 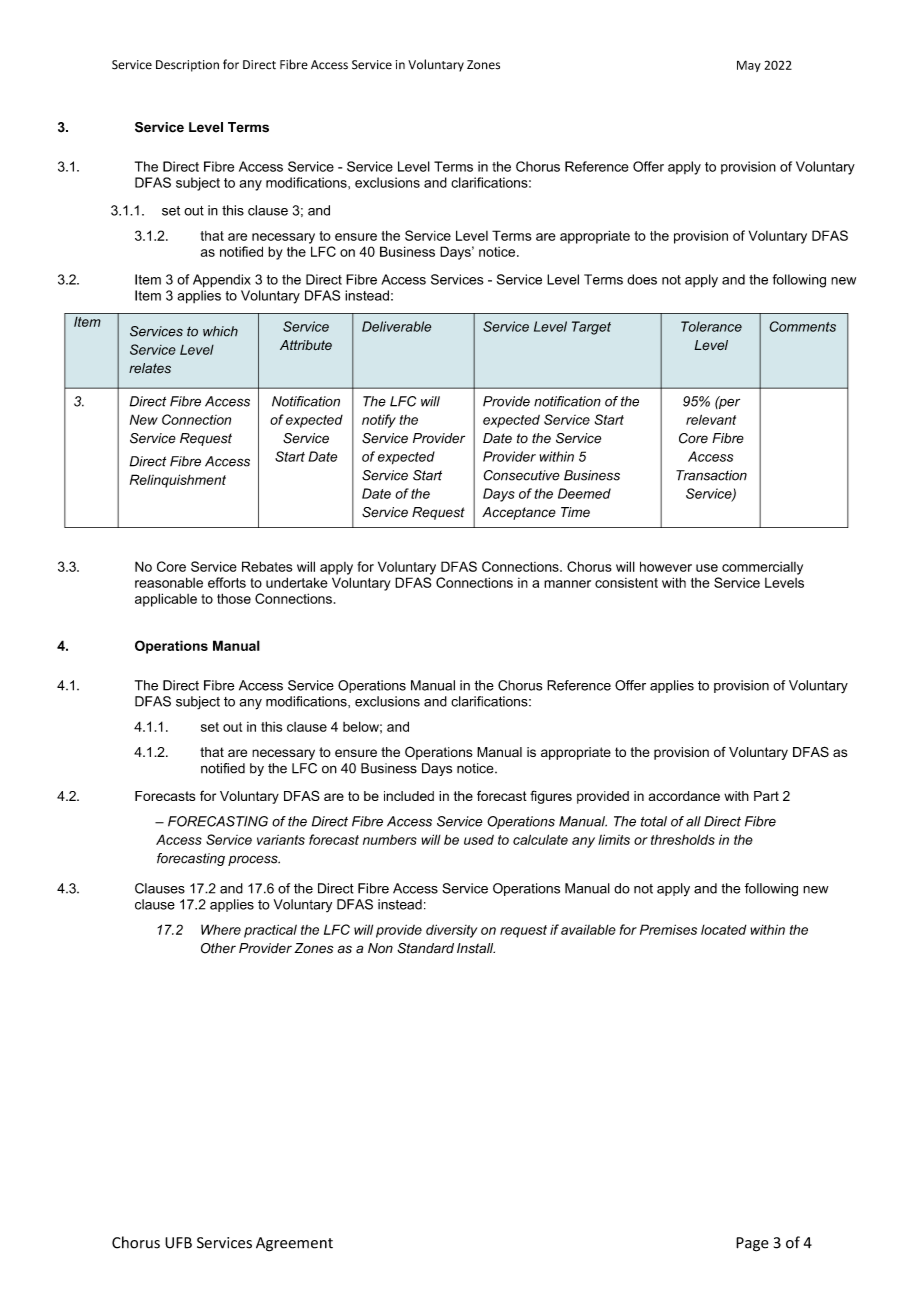 What do you see at coordinates (220, 331) in the page?
I see `which` at bounding box center [220, 331].
